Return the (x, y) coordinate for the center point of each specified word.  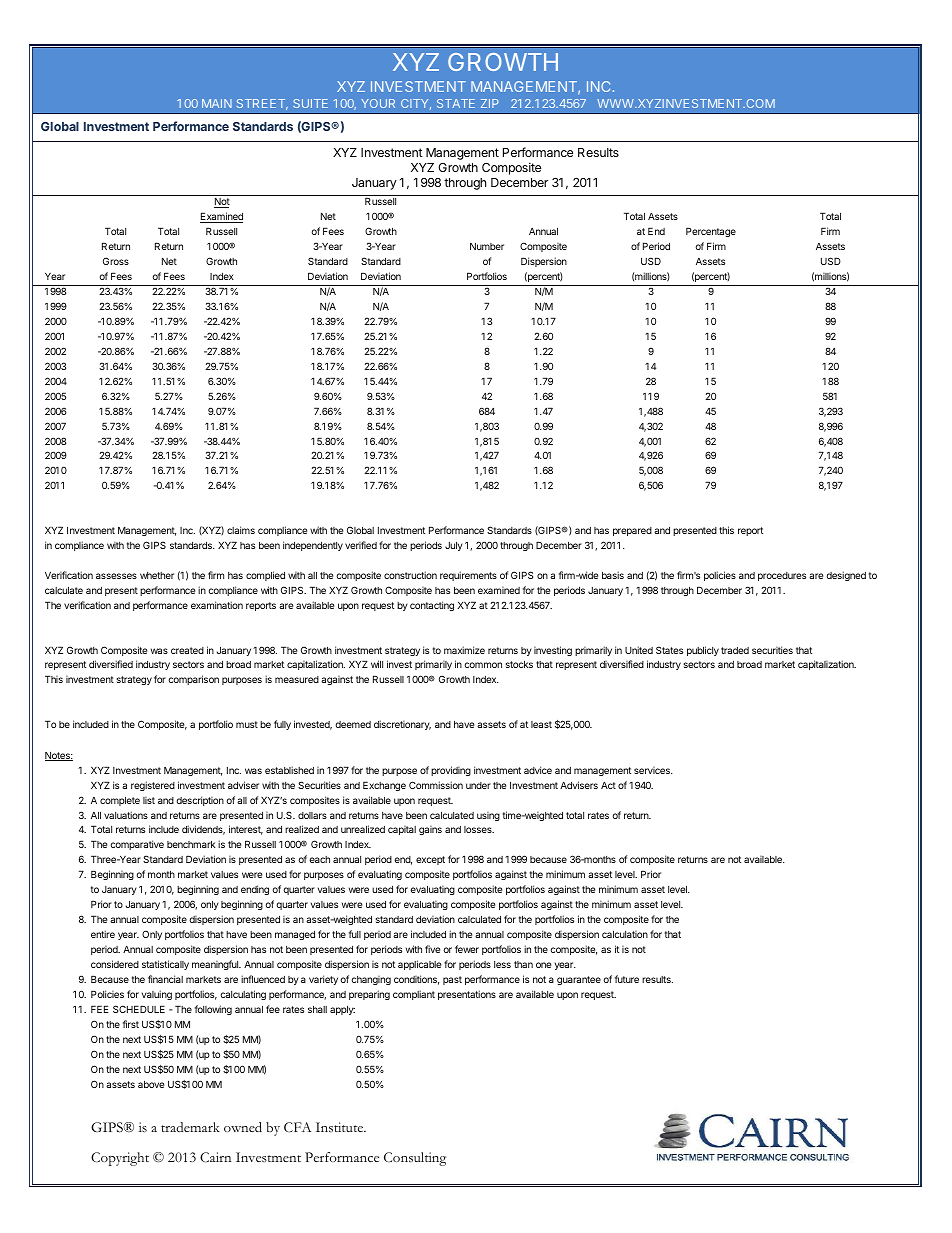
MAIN (217, 103)
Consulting (415, 1159)
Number (487, 246)
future (627, 979)
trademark (190, 1127)
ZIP (490, 103)
